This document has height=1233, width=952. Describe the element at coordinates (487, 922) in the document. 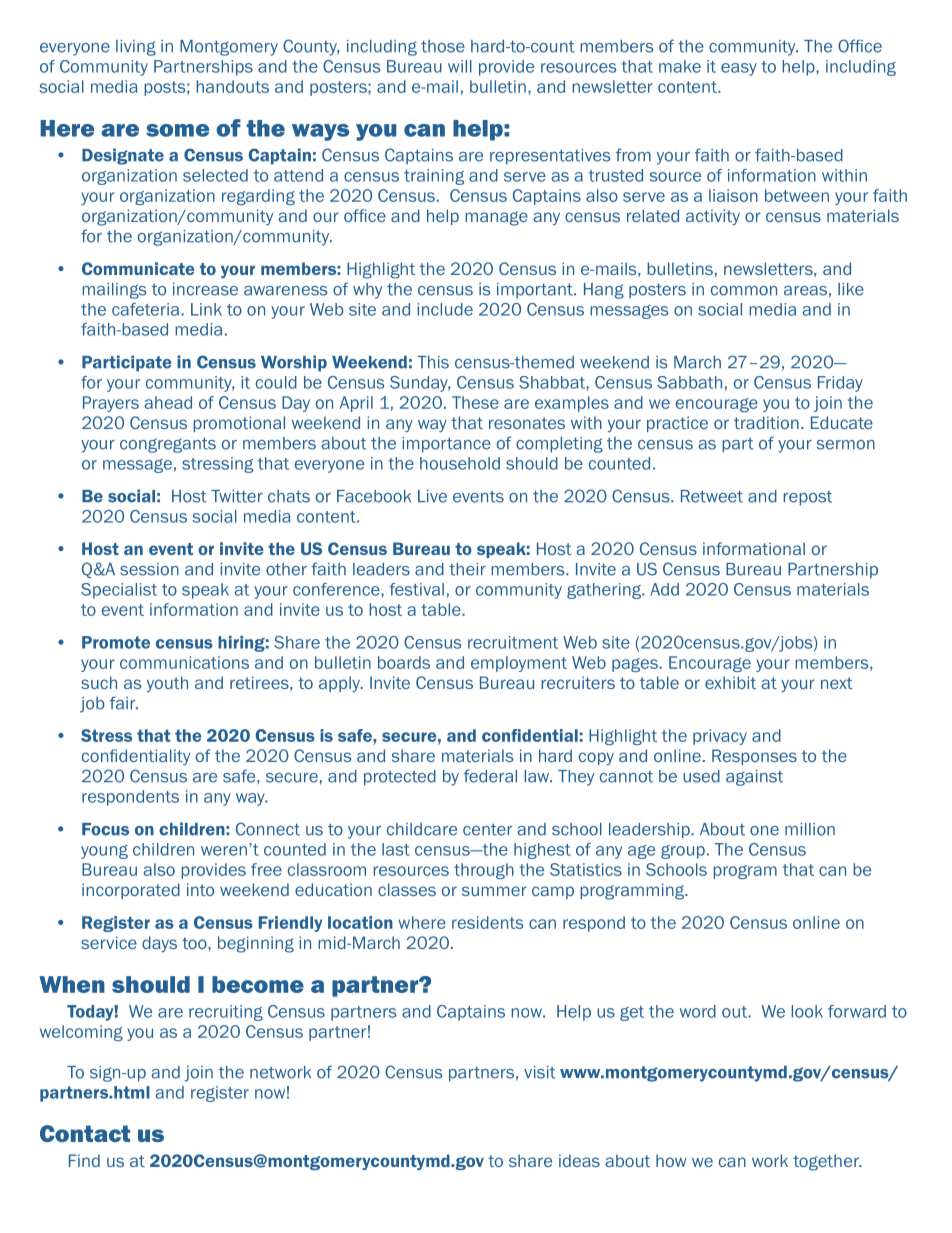

I see `residents` at that location.
